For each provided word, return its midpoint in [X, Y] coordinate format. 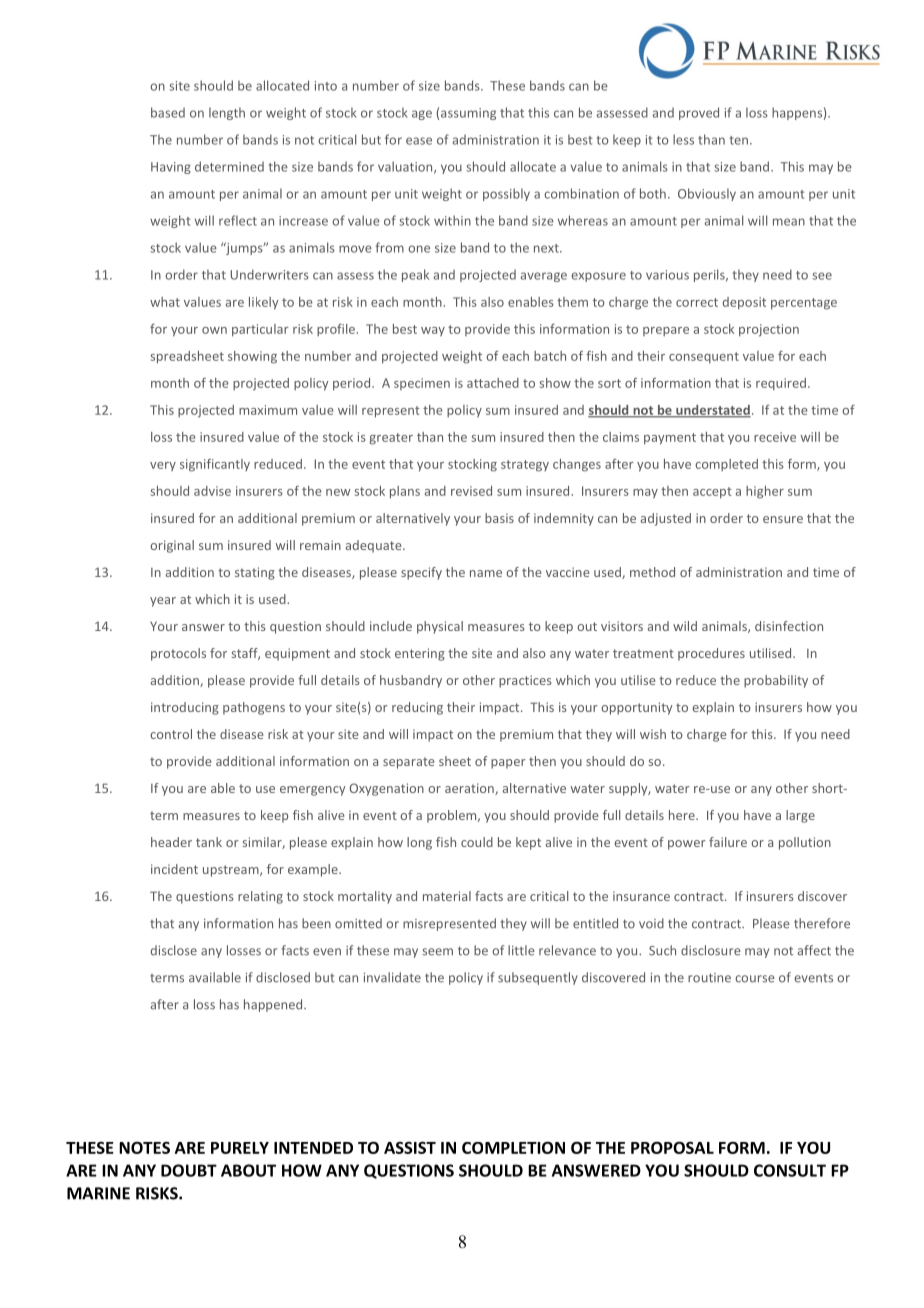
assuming [468, 114]
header [171, 842]
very [163, 467]
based [168, 112]
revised [471, 491]
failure [728, 842]
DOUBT [189, 1170]
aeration [470, 789]
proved [699, 113]
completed [726, 465]
